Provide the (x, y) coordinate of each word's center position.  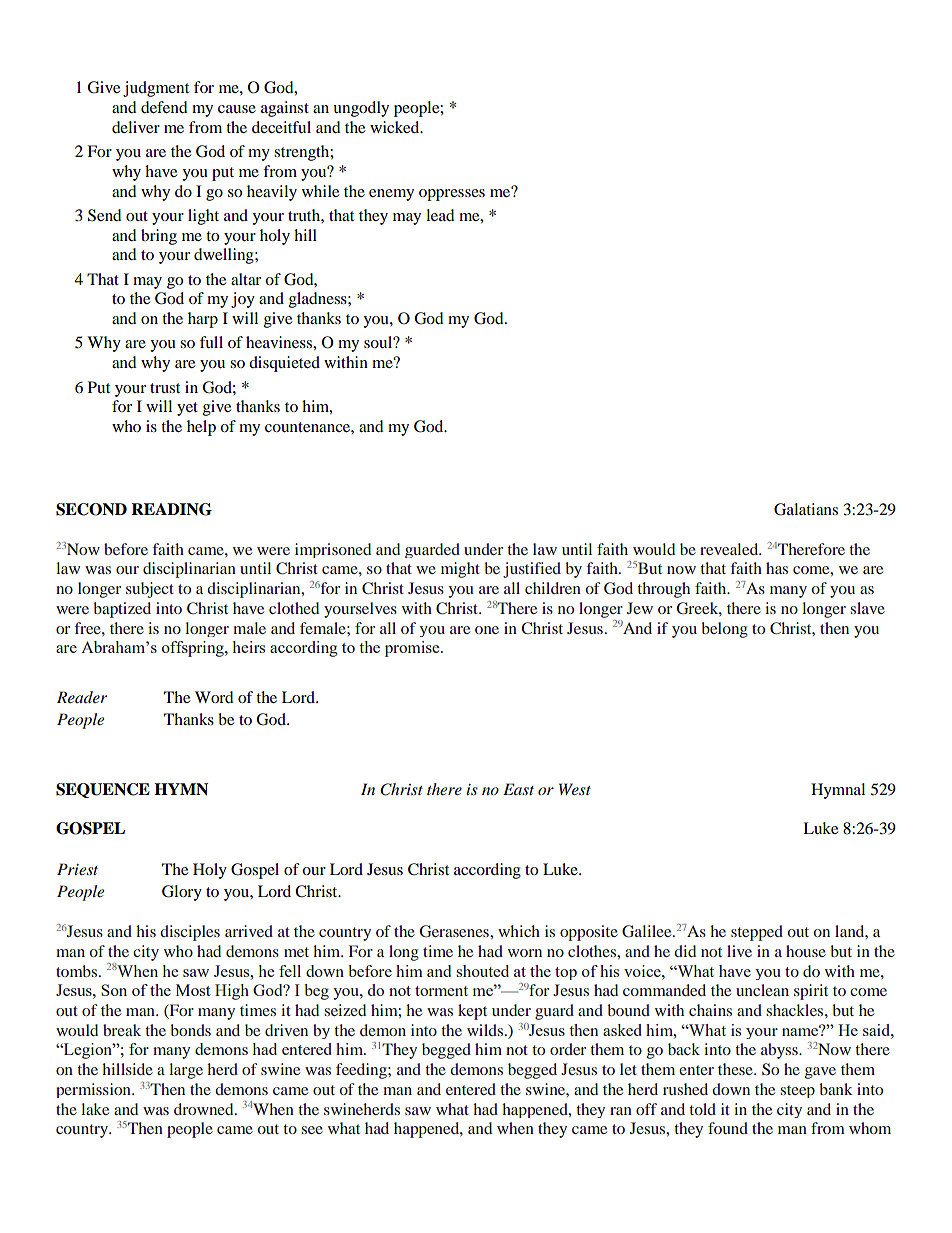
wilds (485, 1030)
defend (164, 107)
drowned (205, 1109)
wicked (396, 127)
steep (797, 1091)
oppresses (452, 195)
